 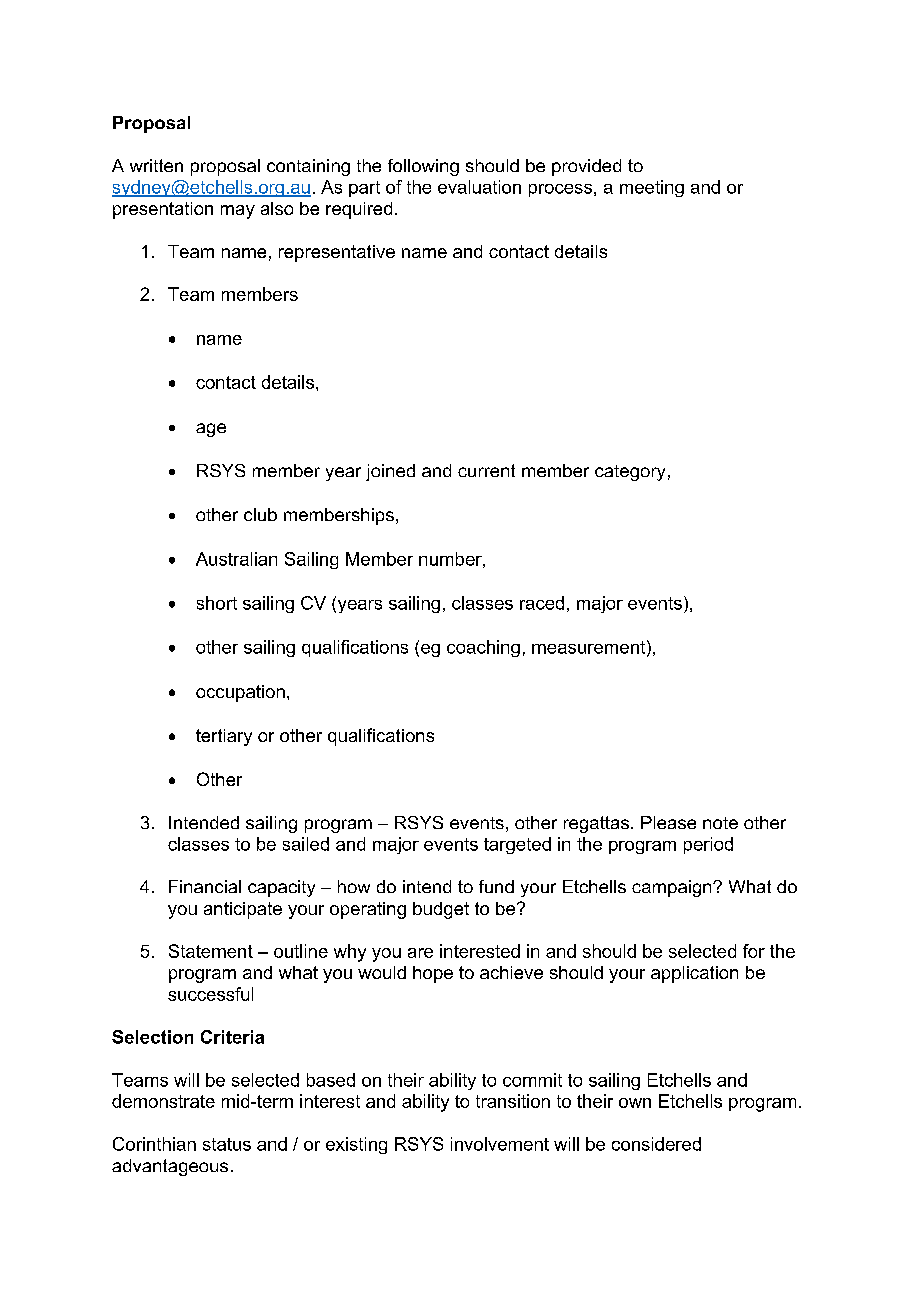 I want to click on involvement, so click(x=500, y=1144).
